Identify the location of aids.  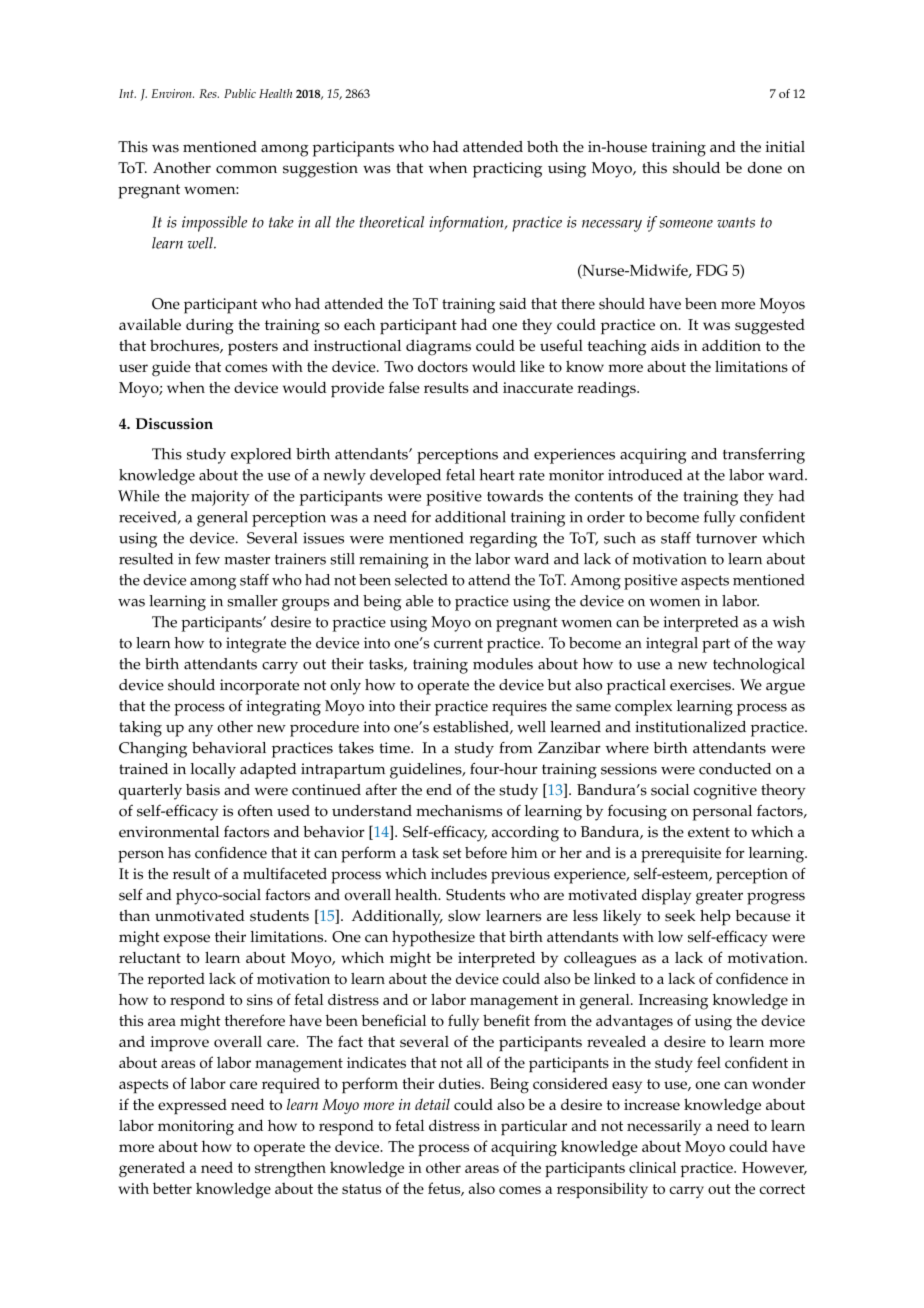
(665, 345).
